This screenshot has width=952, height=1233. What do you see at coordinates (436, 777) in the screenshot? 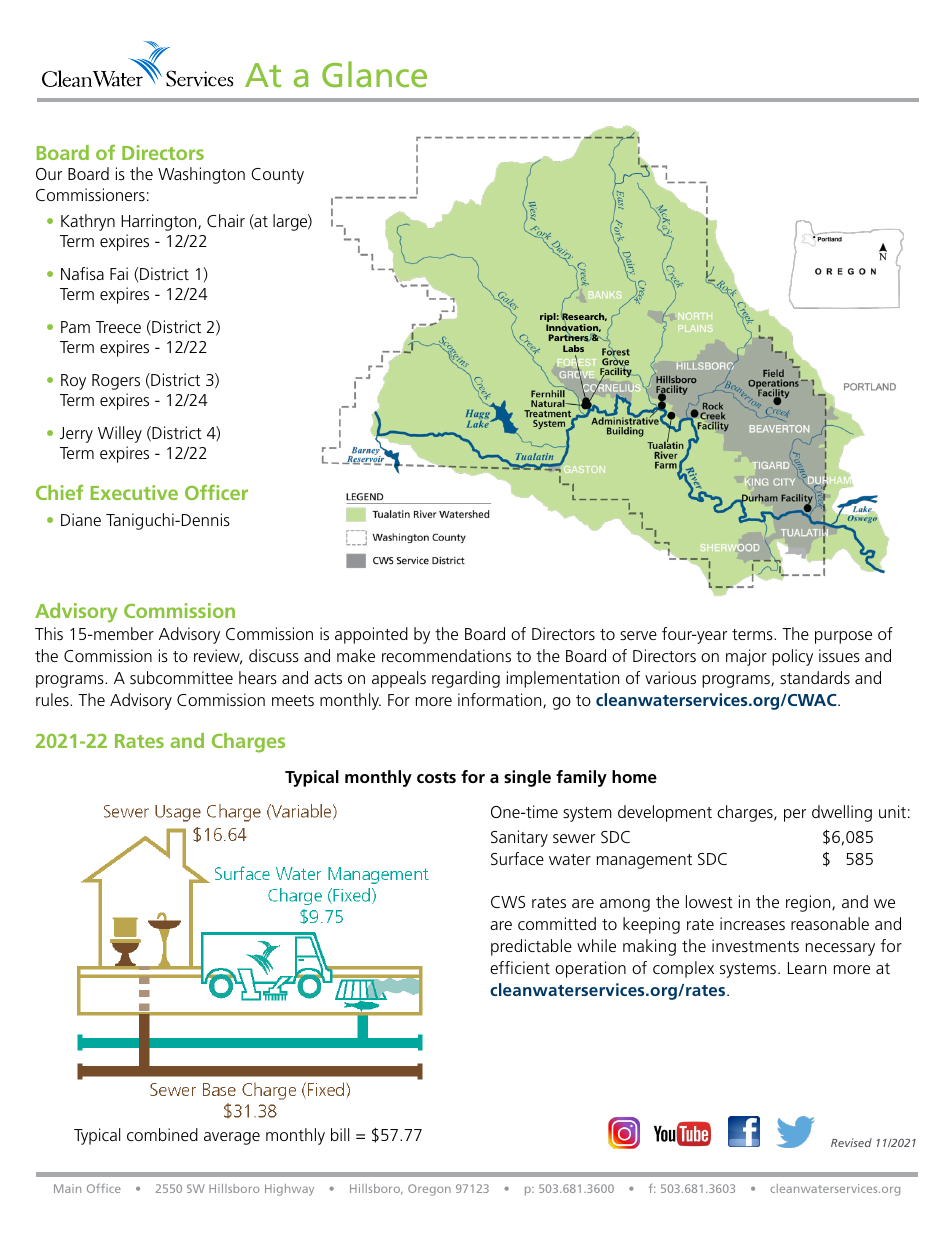
I see `costs` at bounding box center [436, 777].
